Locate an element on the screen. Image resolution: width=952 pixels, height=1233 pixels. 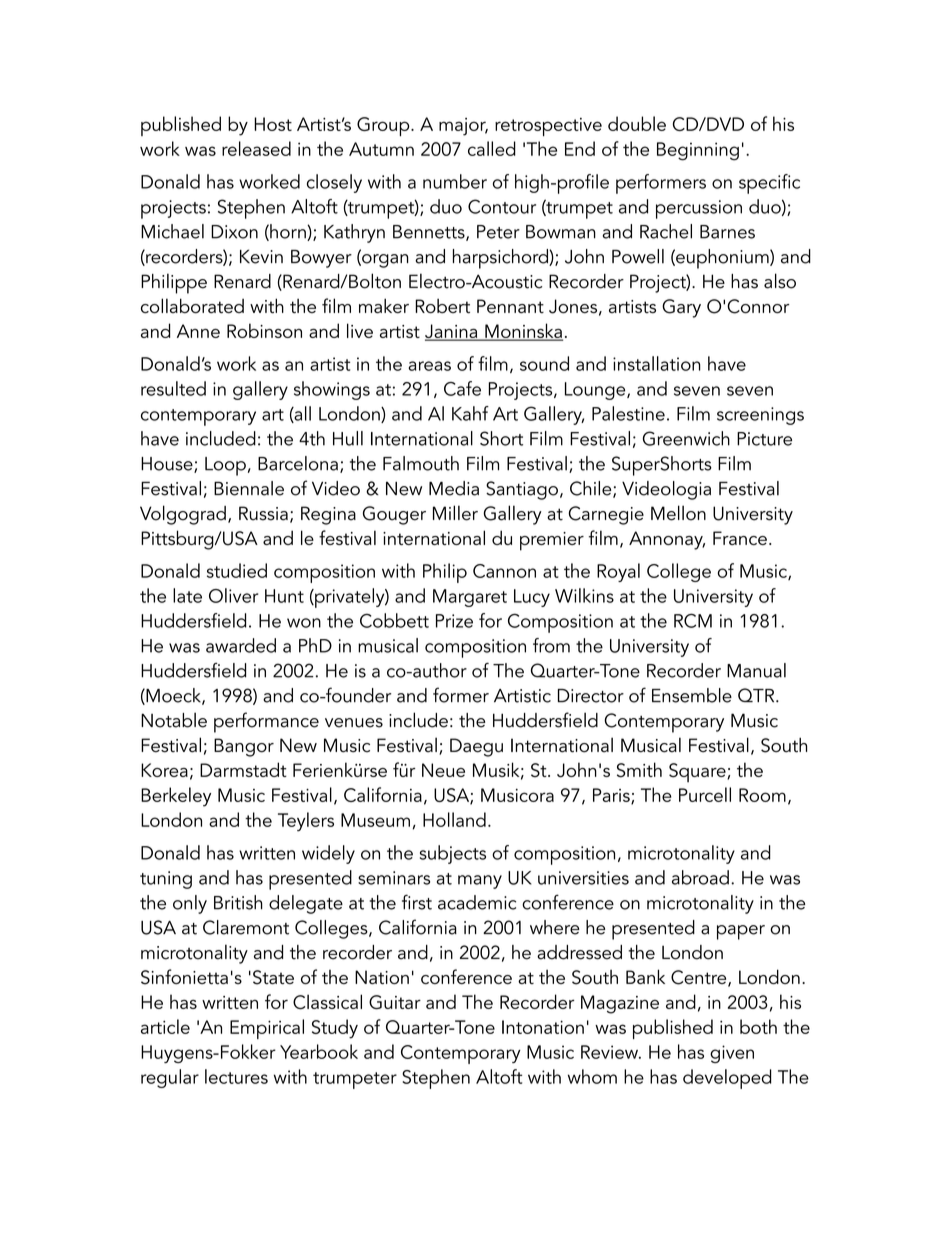
installation is located at coordinates (657, 363).
